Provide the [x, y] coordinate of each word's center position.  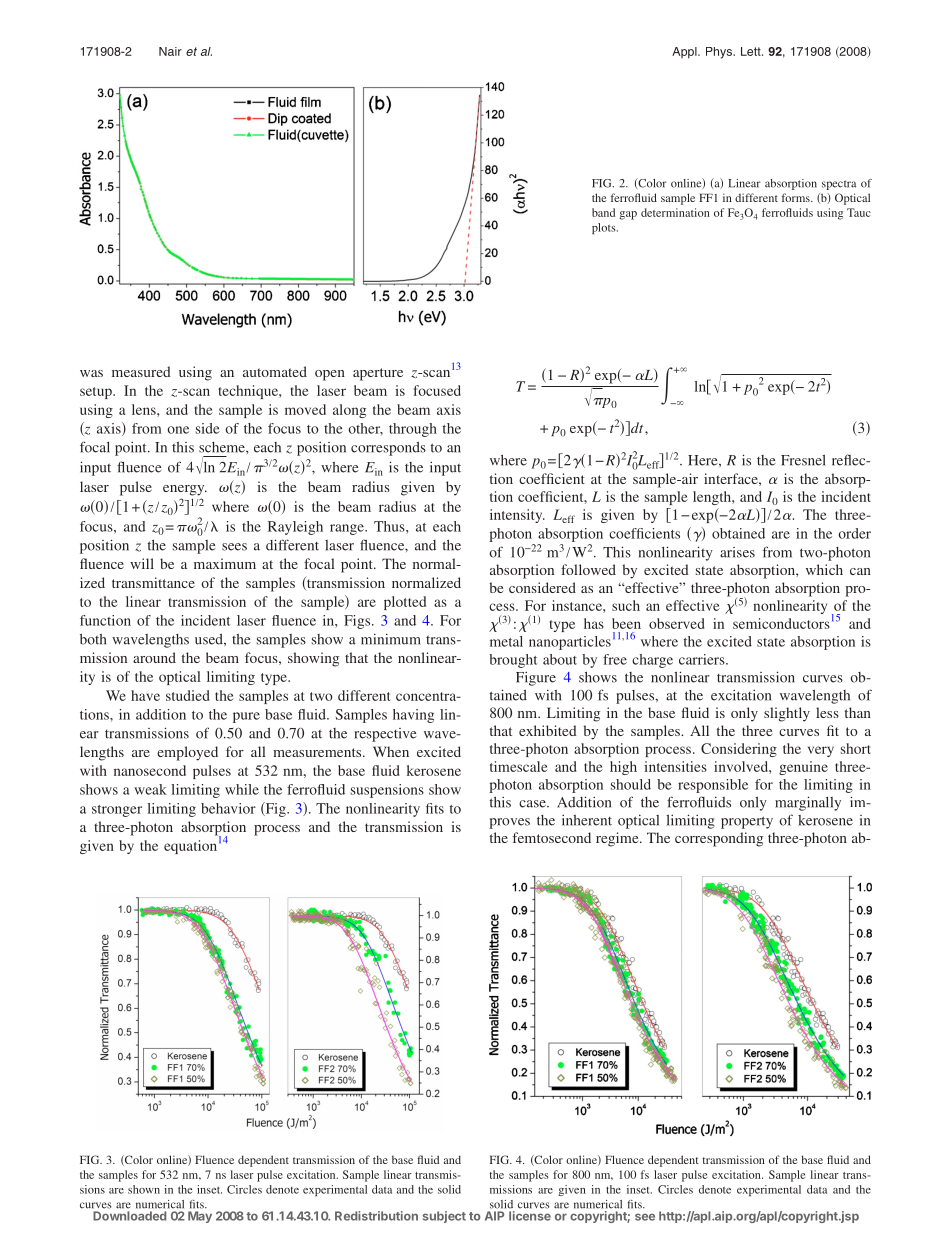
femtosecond [552, 837]
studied [187, 695]
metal [506, 641]
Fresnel [803, 460]
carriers [703, 659]
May [200, 1217]
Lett [752, 51]
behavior [228, 808]
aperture [378, 374]
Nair [170, 51]
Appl [685, 53]
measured [141, 371]
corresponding [719, 839]
